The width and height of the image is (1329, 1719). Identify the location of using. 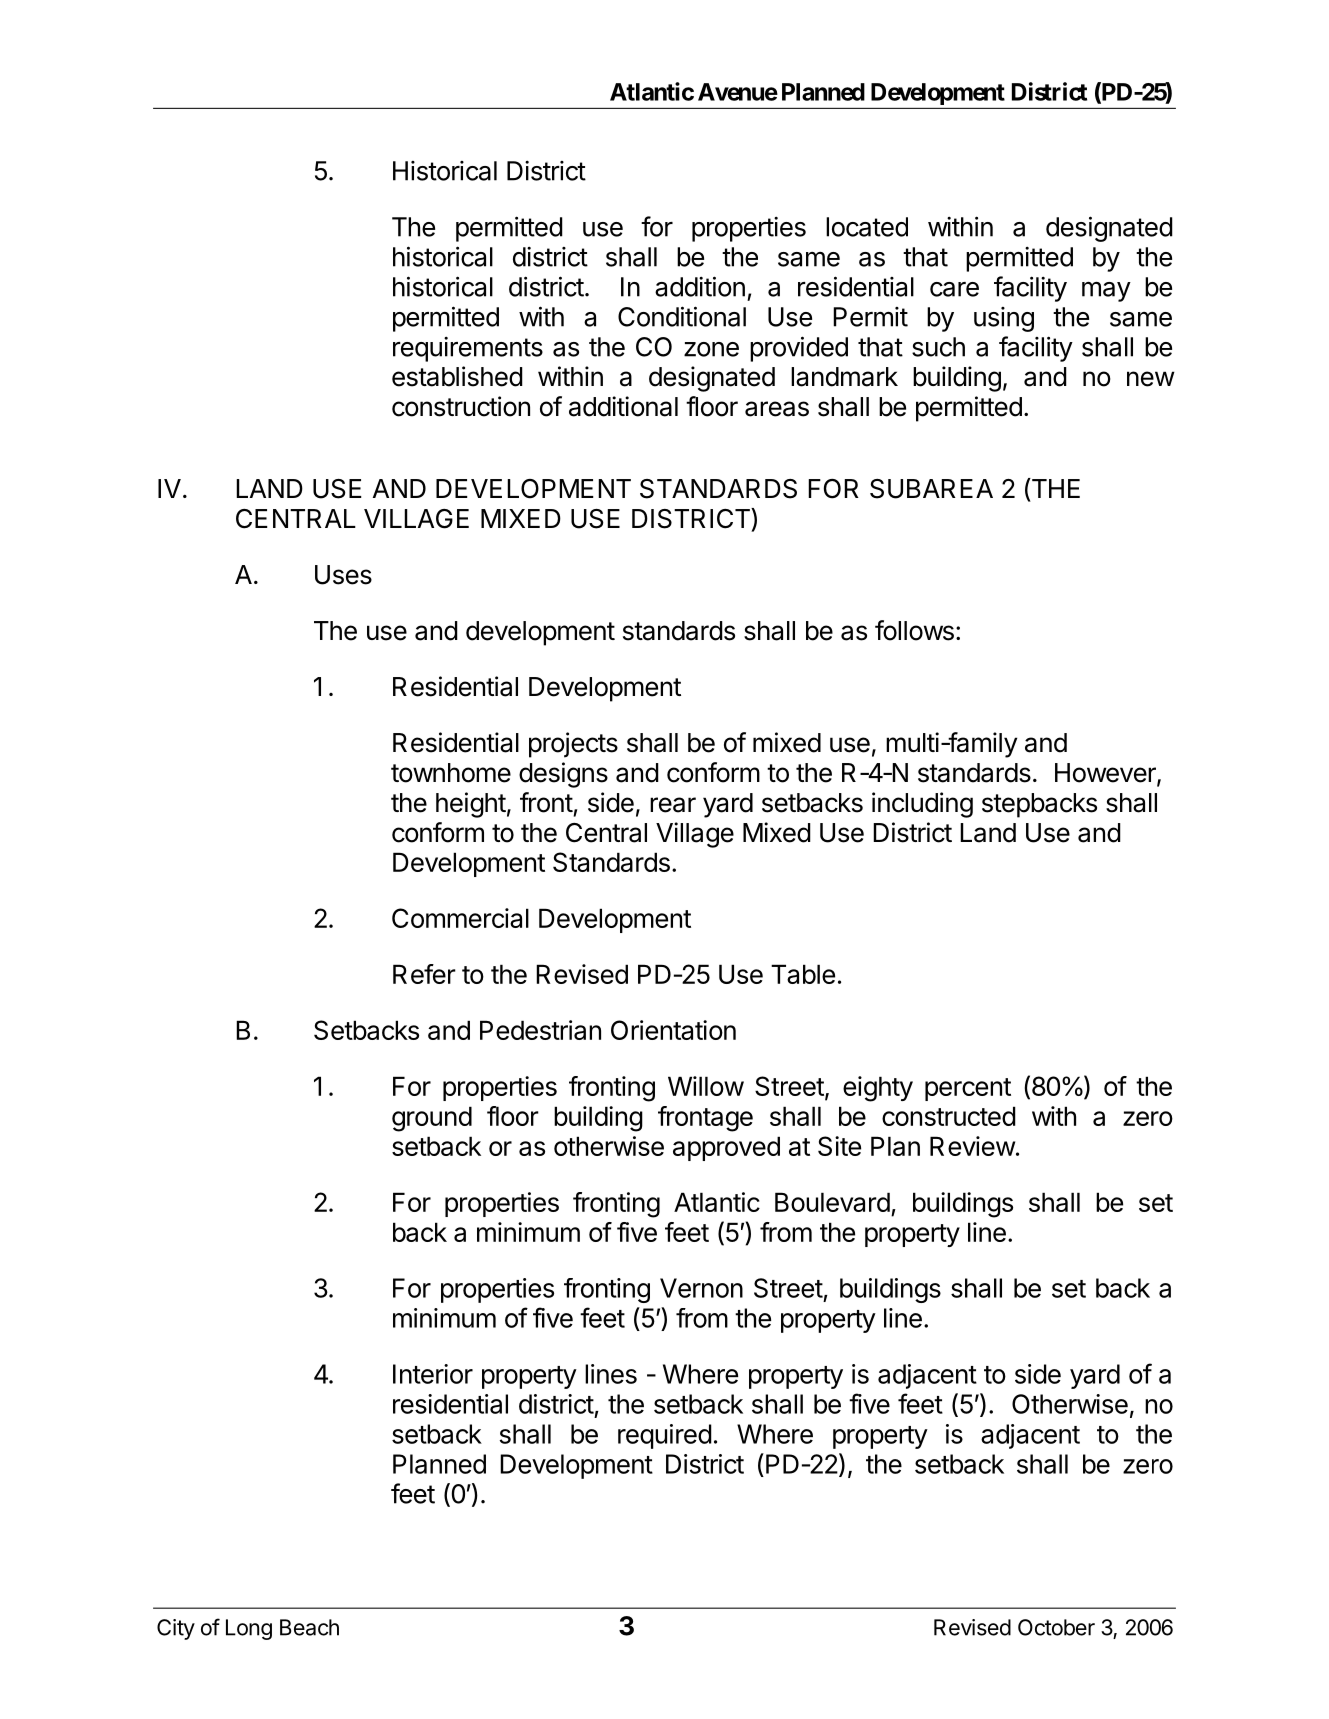
(1004, 319).
